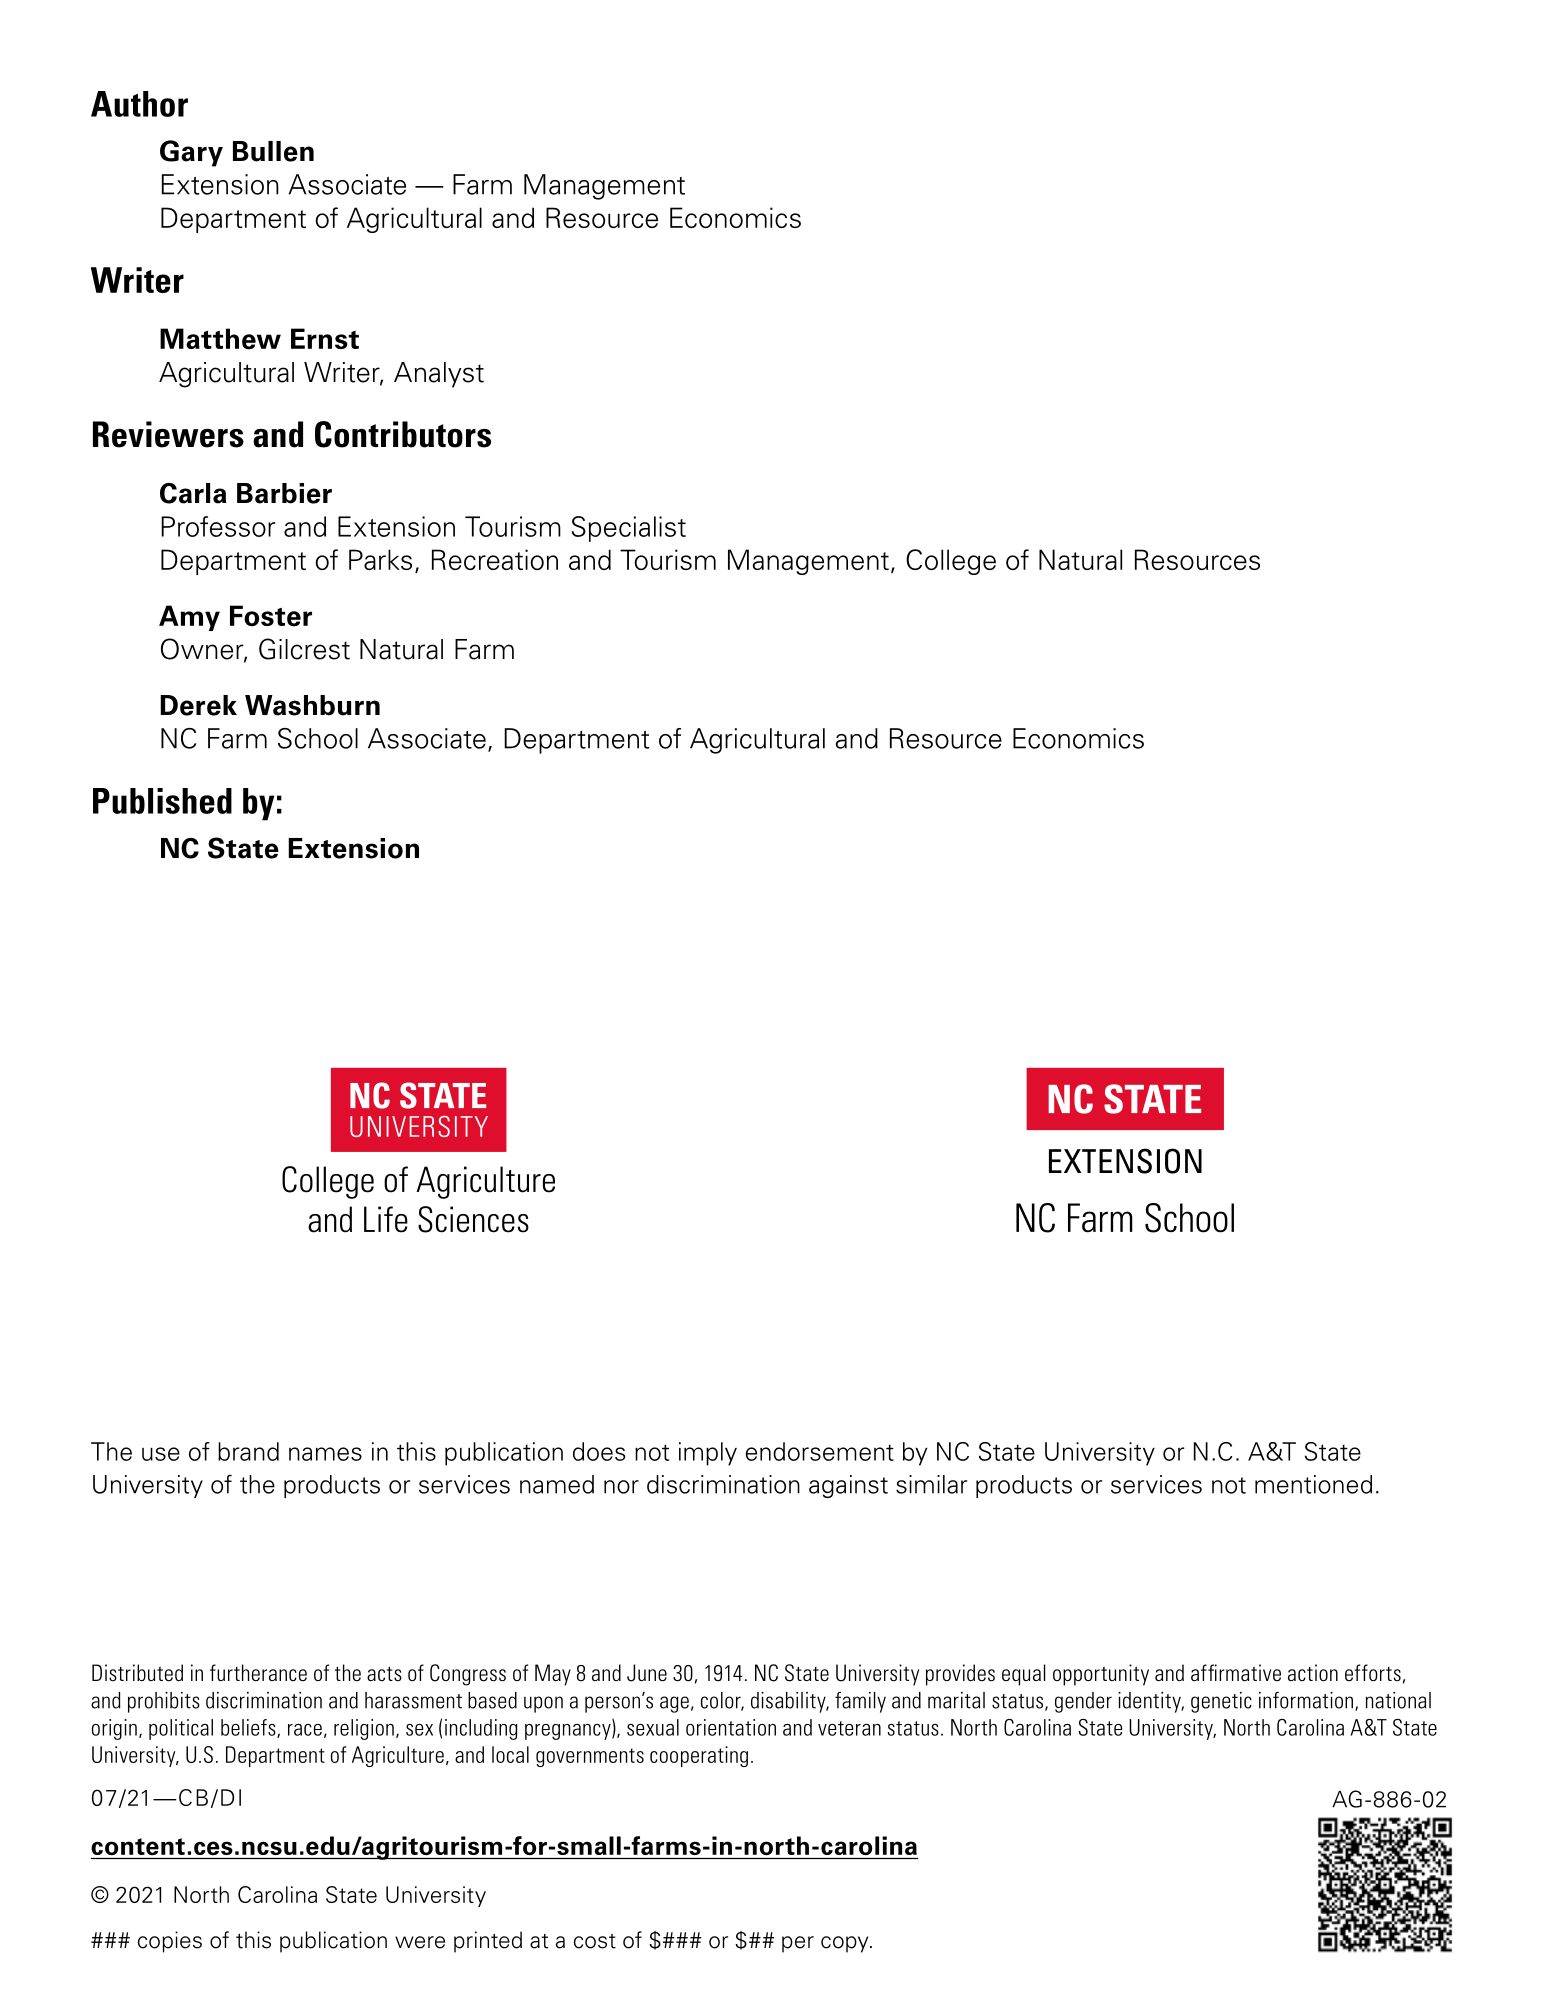  I want to click on Specialist, so click(628, 529).
